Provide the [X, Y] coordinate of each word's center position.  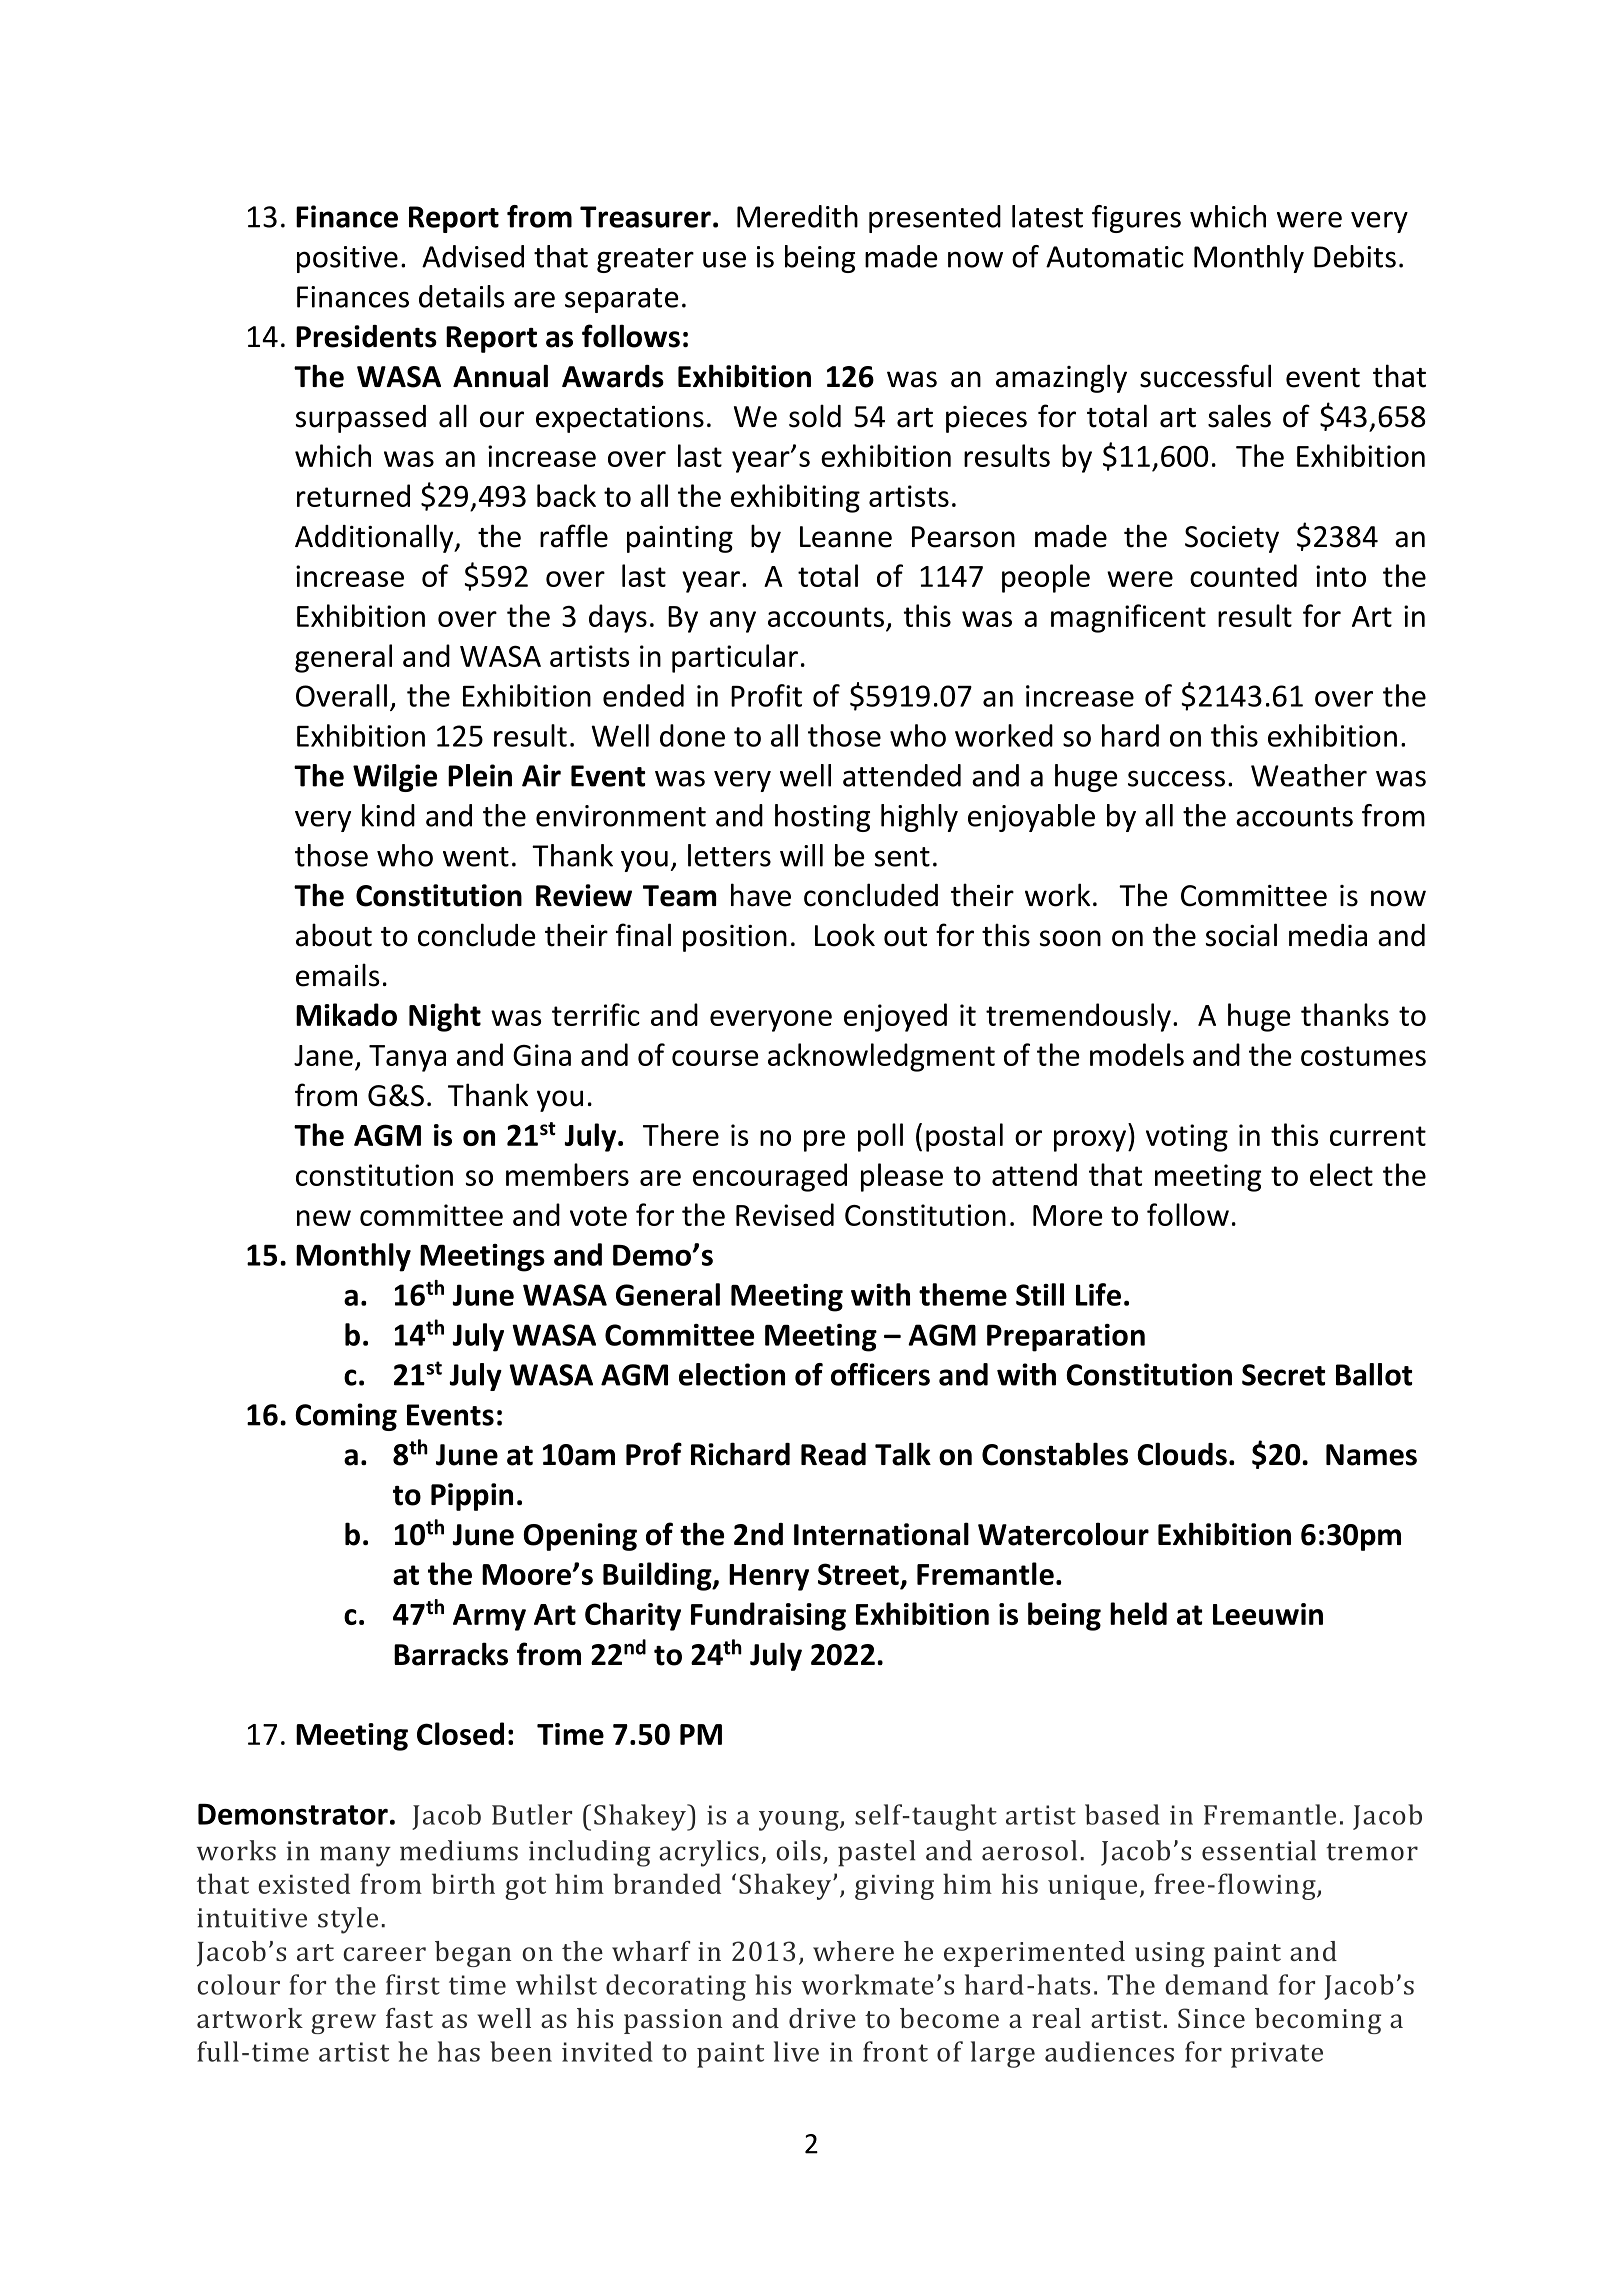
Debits [1355, 256]
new [324, 1218]
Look [845, 935]
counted [1243, 575]
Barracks [451, 1654]
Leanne [846, 537]
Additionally [375, 538]
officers [880, 1374]
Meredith [797, 216]
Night [445, 1017]
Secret [1283, 1375]
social [1241, 935]
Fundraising [768, 1616]
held [1138, 1613]
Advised [473, 256]
